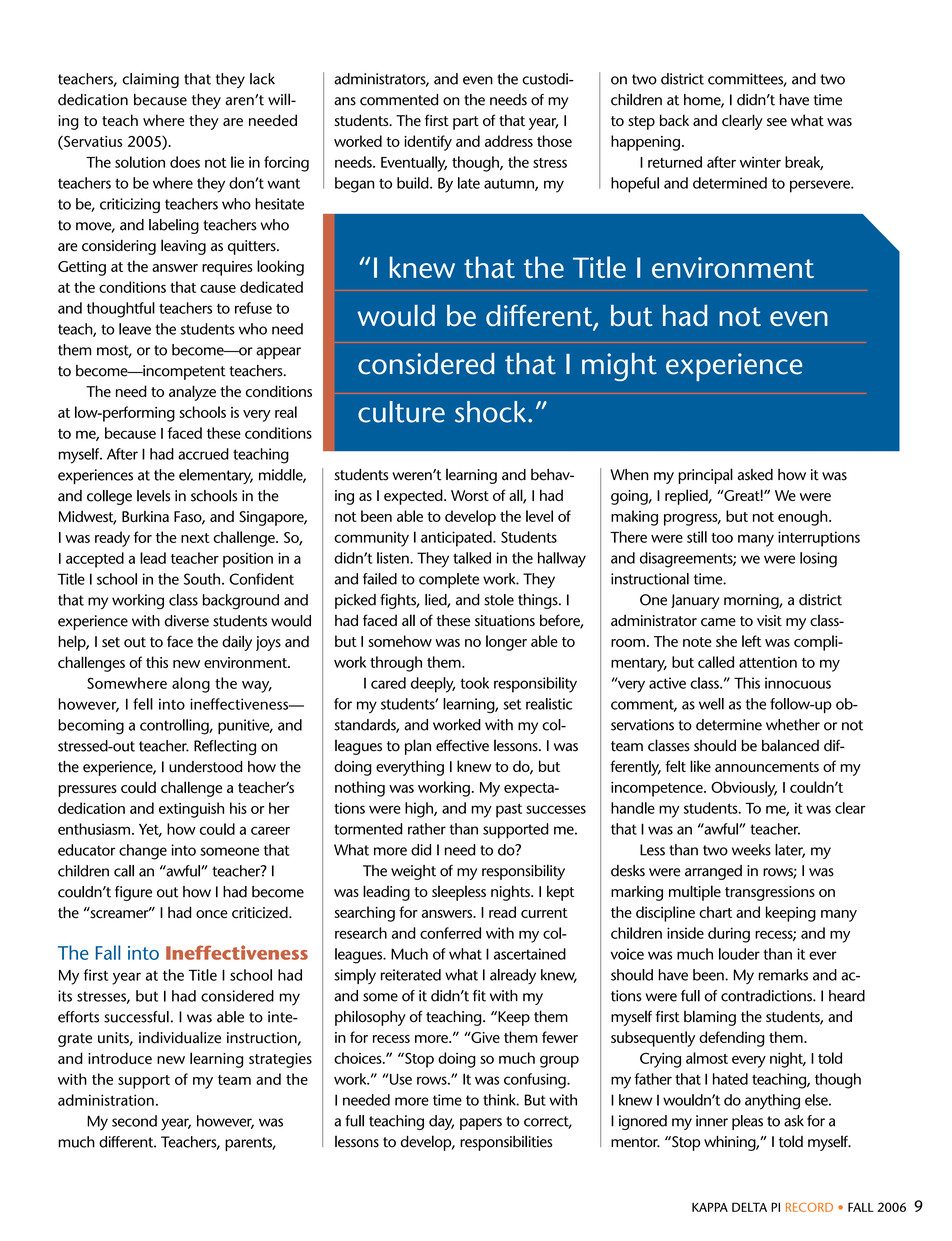 The width and height of the document is (952, 1241). I want to click on part, so click(466, 123).
